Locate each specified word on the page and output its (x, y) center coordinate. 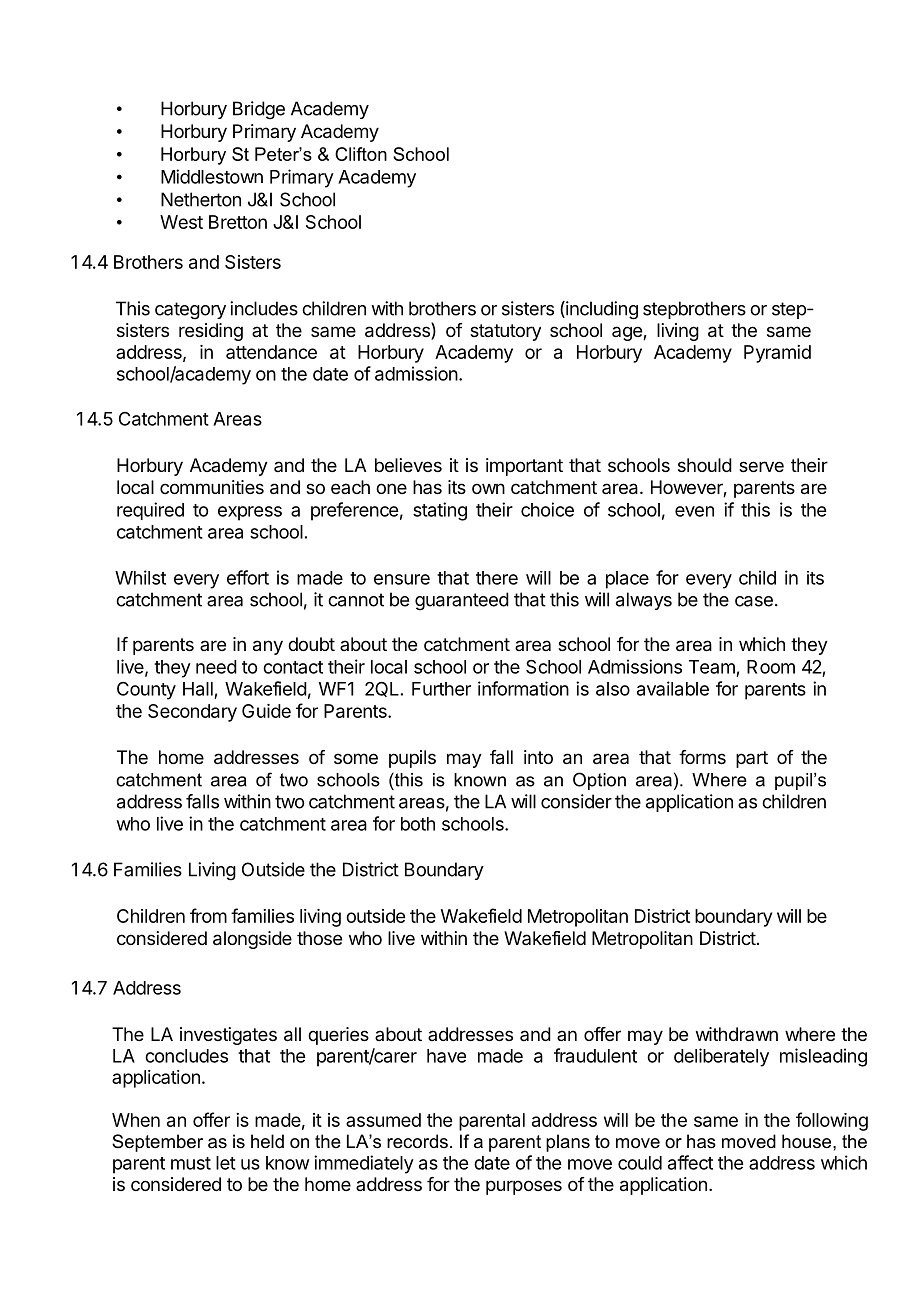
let (226, 1163)
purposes (524, 1187)
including (601, 310)
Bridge (259, 110)
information (523, 688)
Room (771, 667)
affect (690, 1162)
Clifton (361, 154)
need (216, 667)
